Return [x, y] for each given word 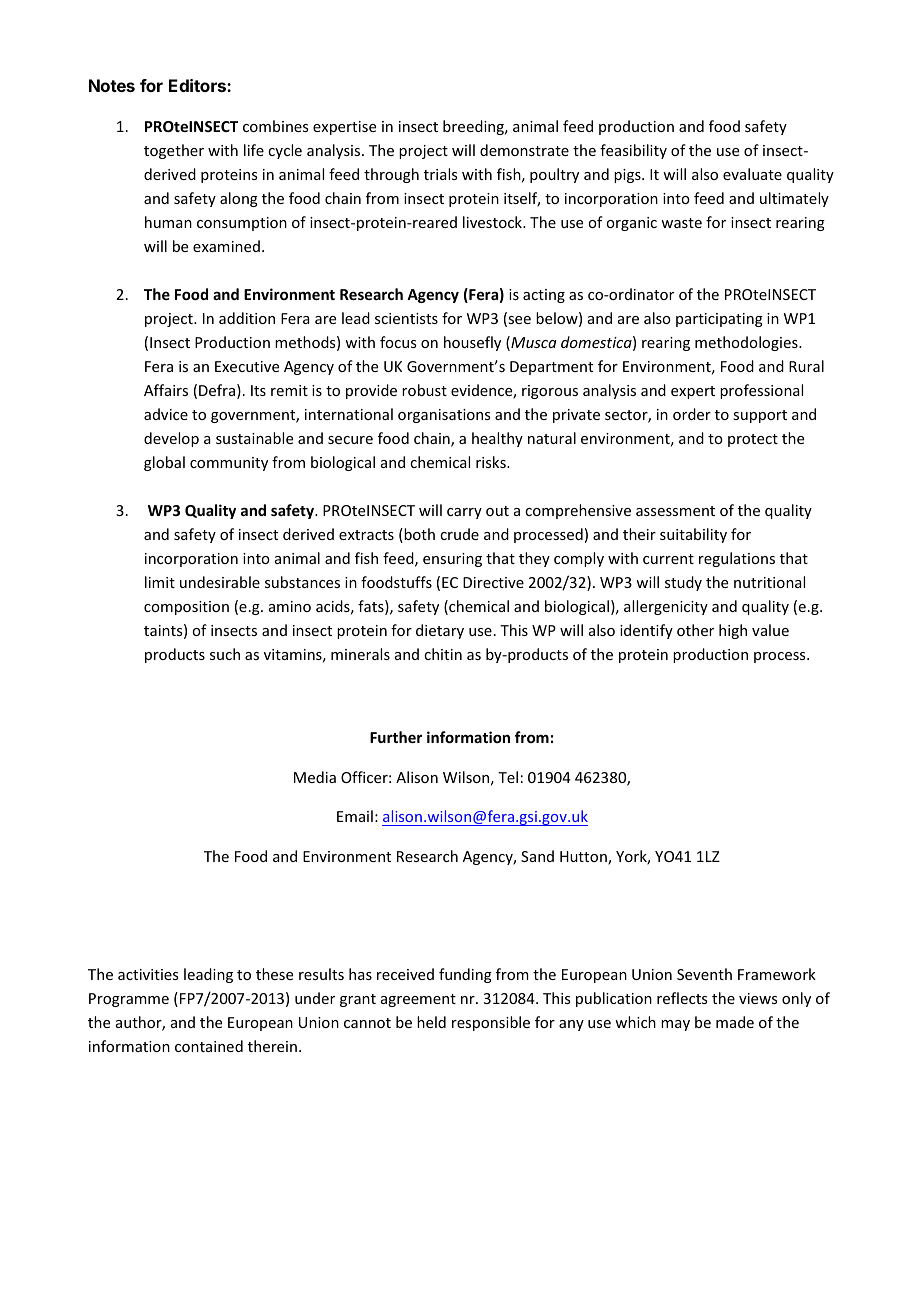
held [431, 1022]
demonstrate [524, 150]
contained [209, 1046]
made [735, 1022]
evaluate [752, 174]
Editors [198, 85]
